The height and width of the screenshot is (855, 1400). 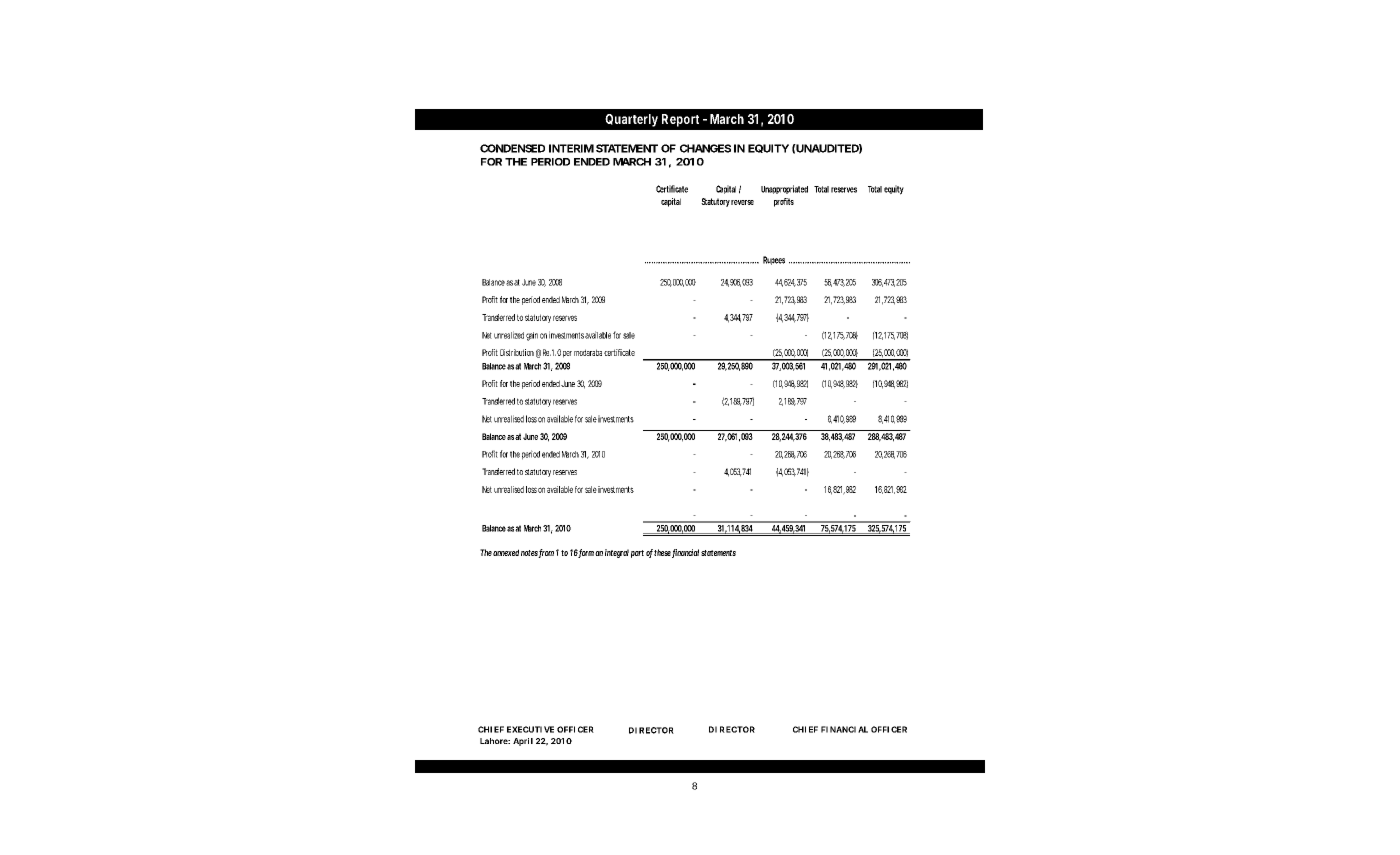 I want to click on part, so click(x=637, y=554).
